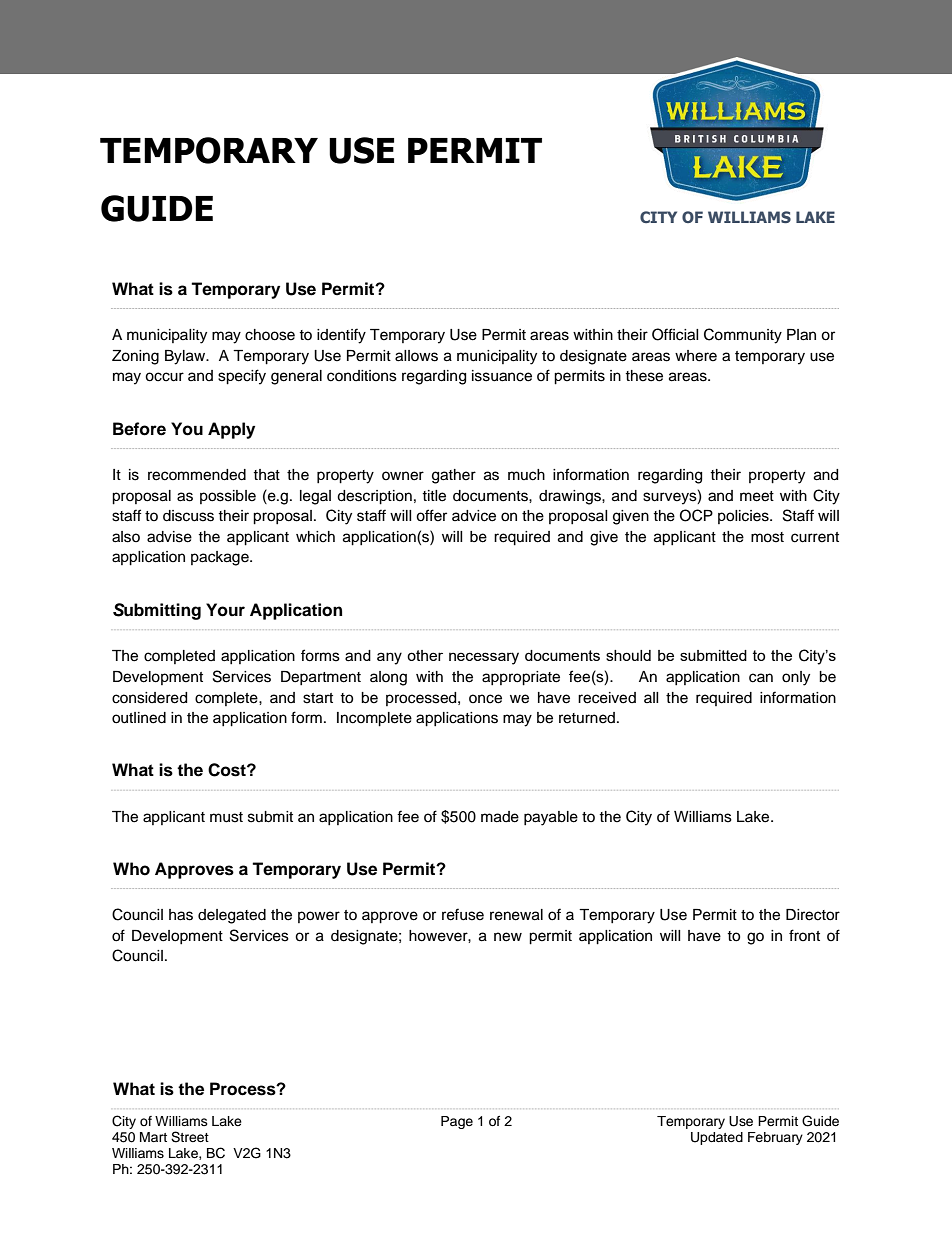 The image size is (952, 1233). What do you see at coordinates (696, 356) in the image?
I see `where` at bounding box center [696, 356].
